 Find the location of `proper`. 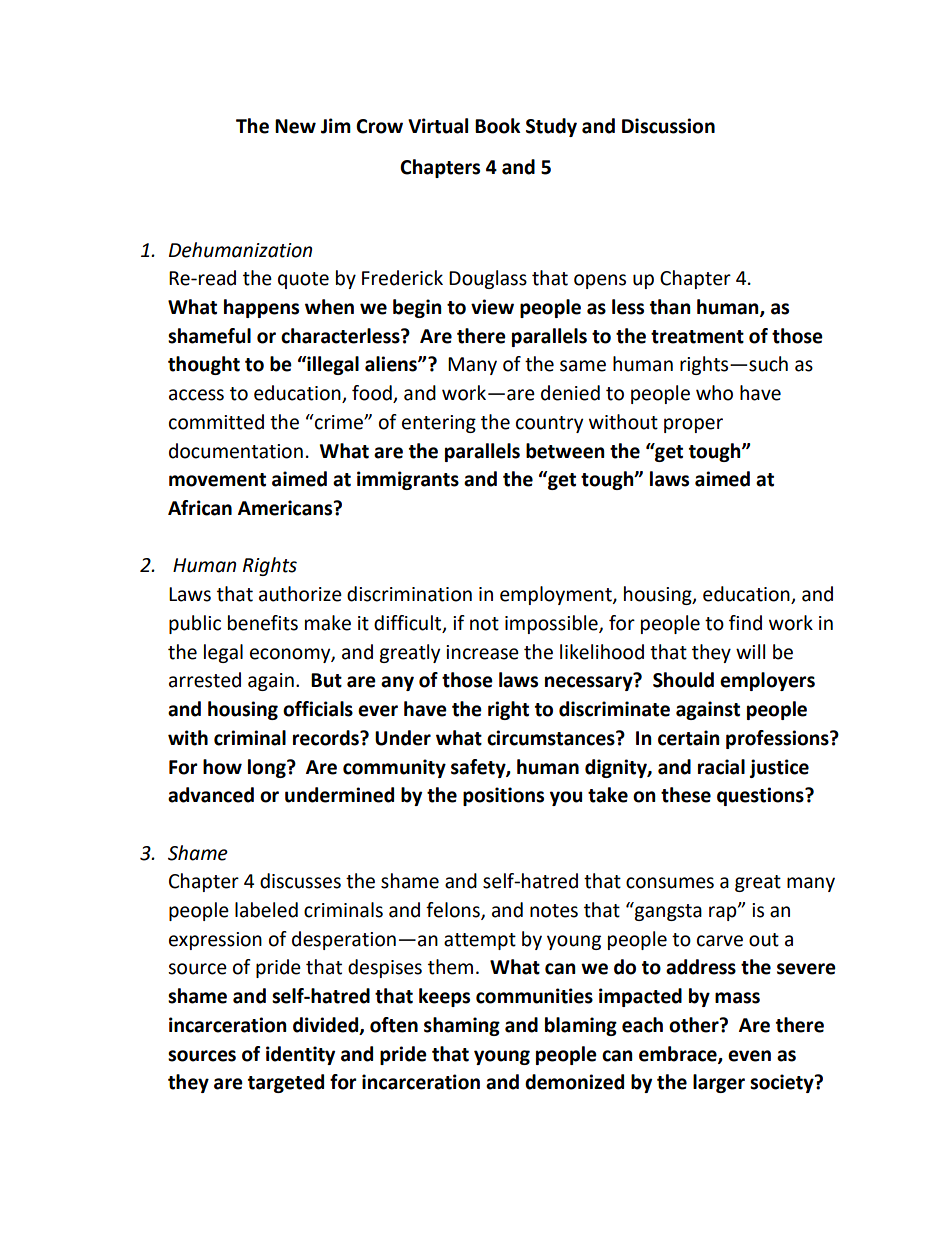

proper is located at coordinates (693, 425).
